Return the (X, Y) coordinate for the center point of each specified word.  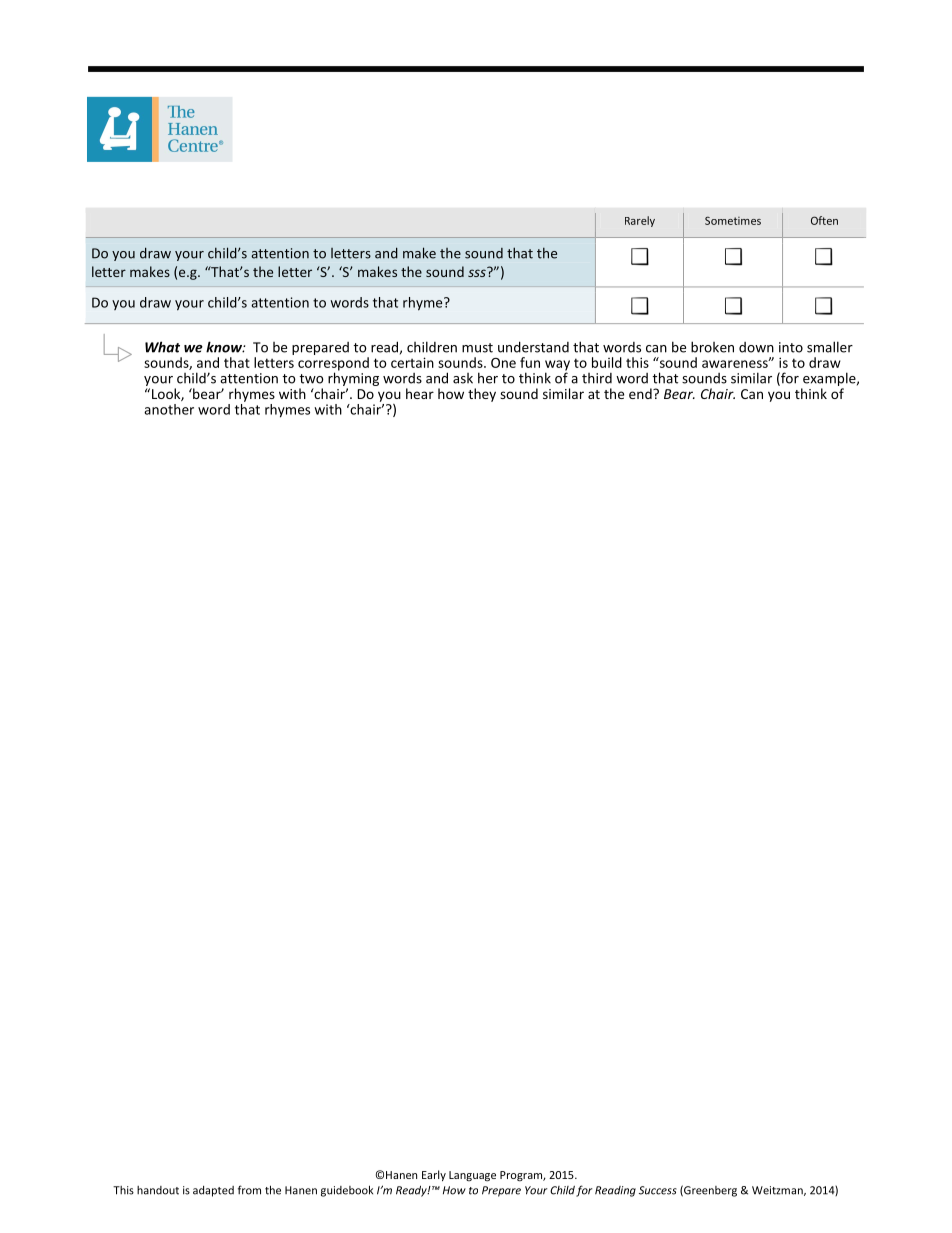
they (482, 395)
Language (472, 1176)
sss (478, 272)
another (169, 409)
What (162, 347)
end (641, 393)
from (249, 1190)
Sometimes (733, 220)
